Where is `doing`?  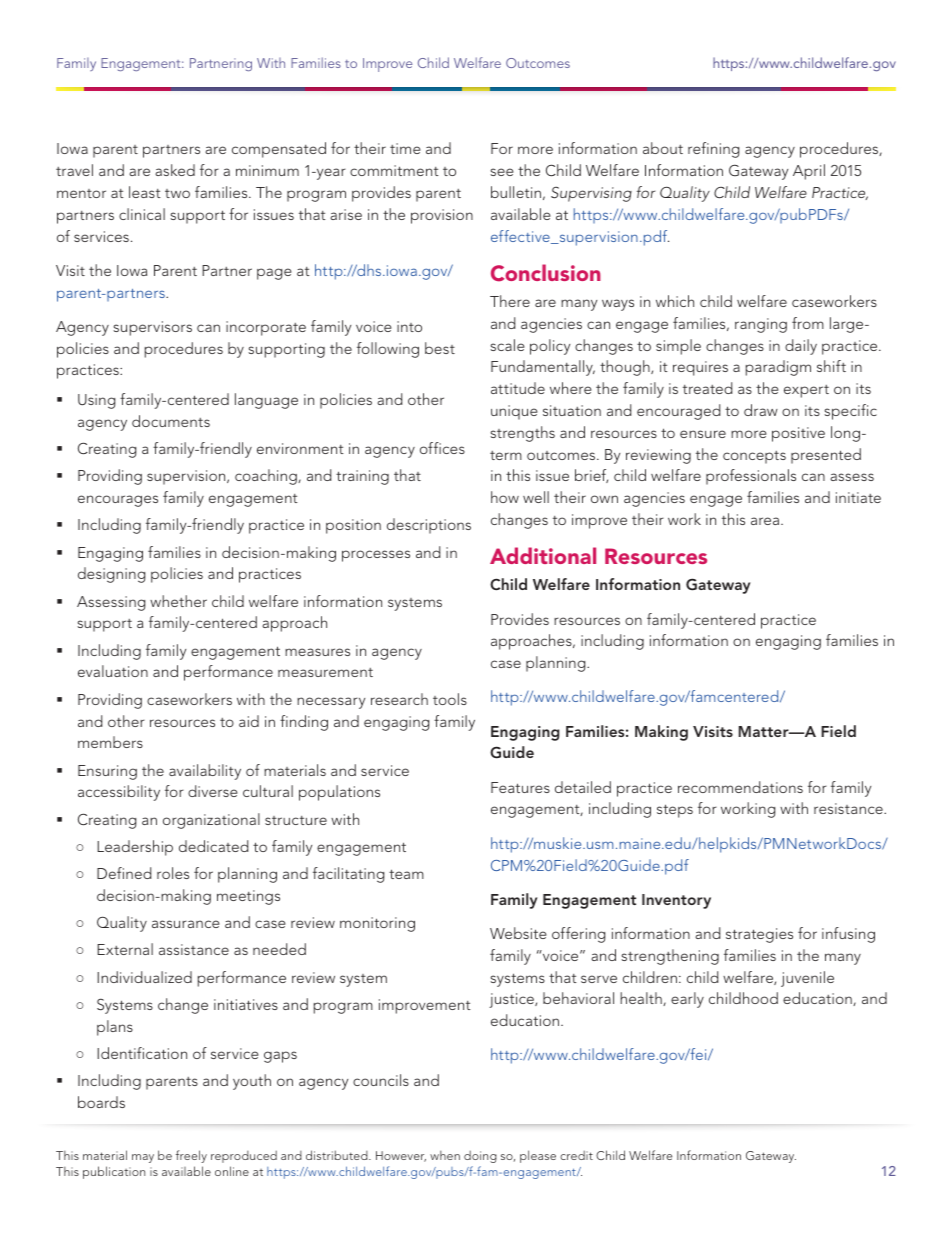 doing is located at coordinates (480, 1157).
